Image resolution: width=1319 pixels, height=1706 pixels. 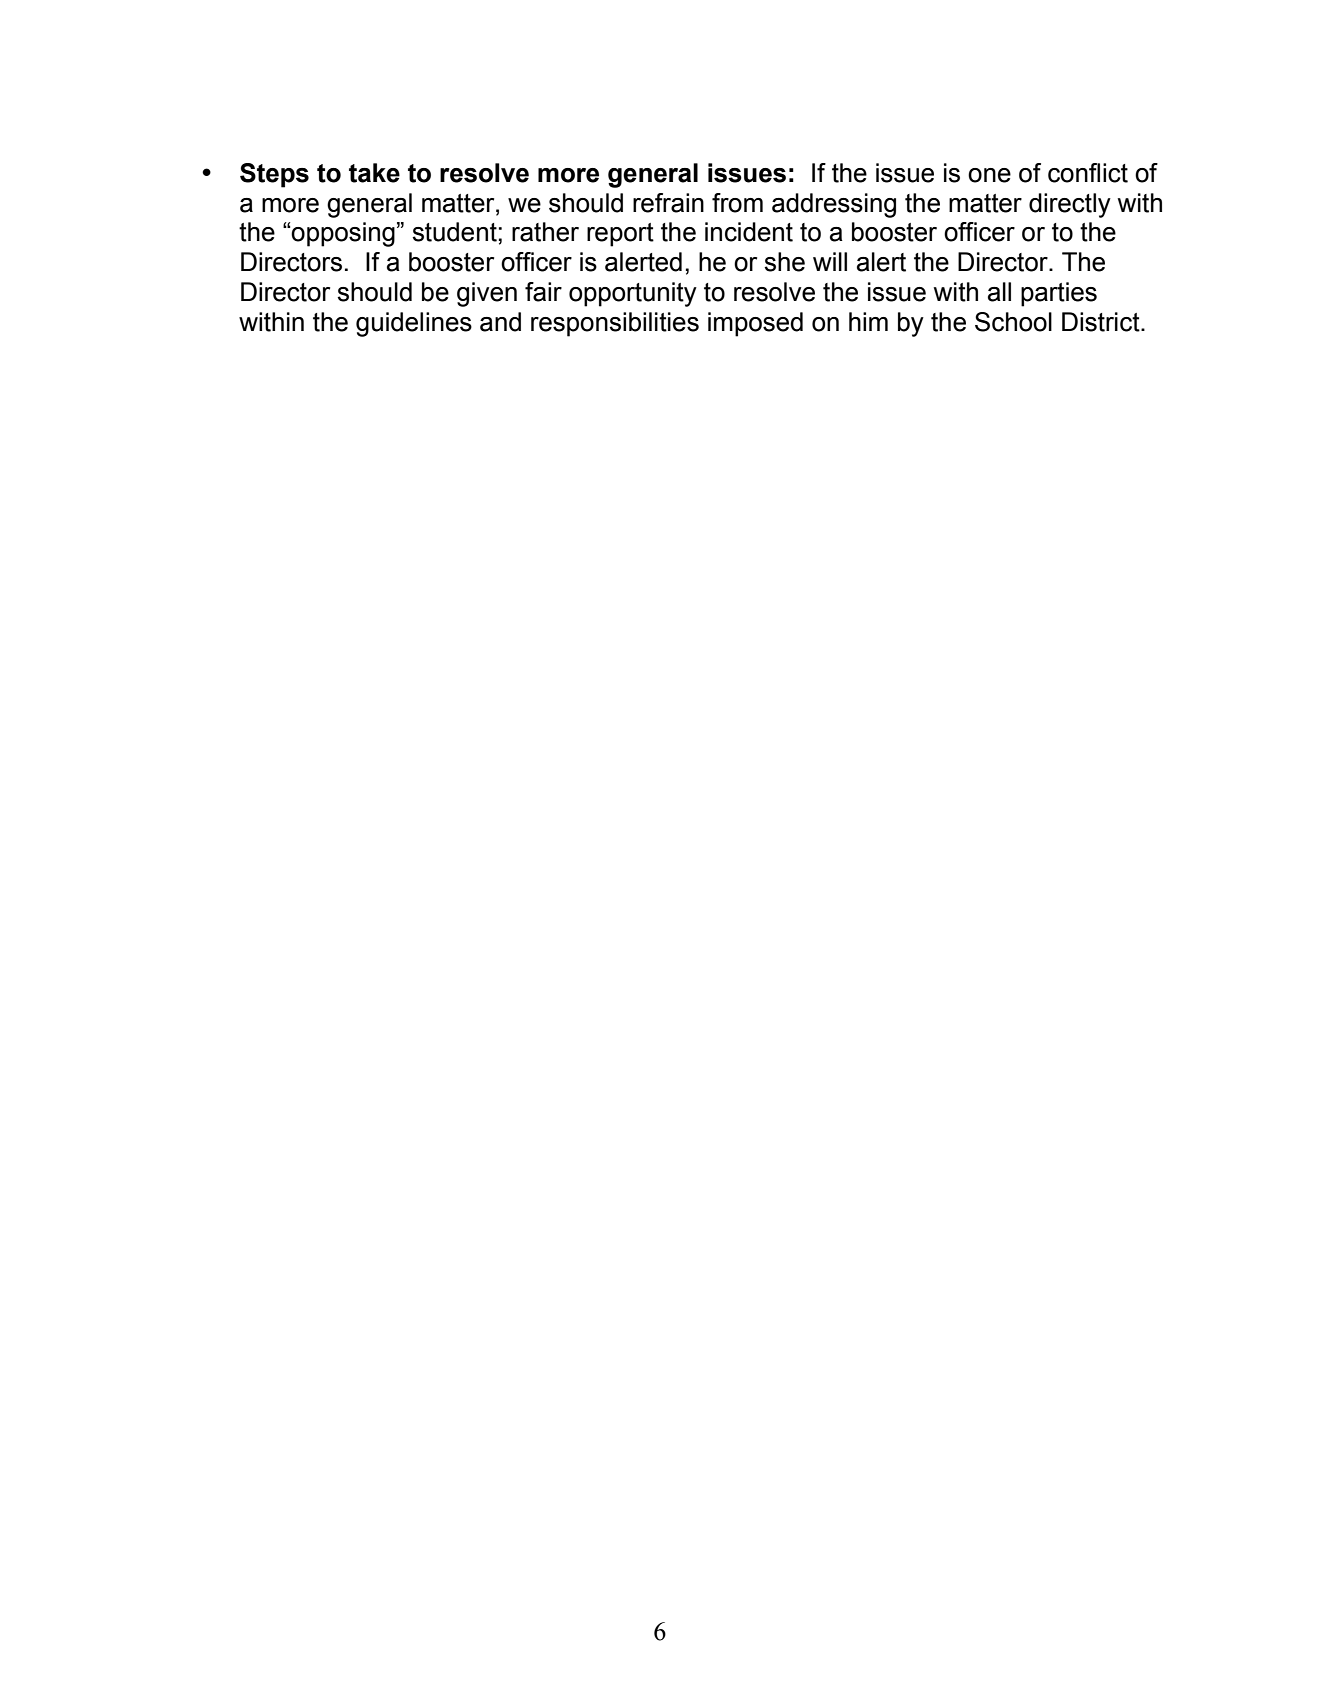 What do you see at coordinates (633, 294) in the image?
I see `opportunity` at bounding box center [633, 294].
